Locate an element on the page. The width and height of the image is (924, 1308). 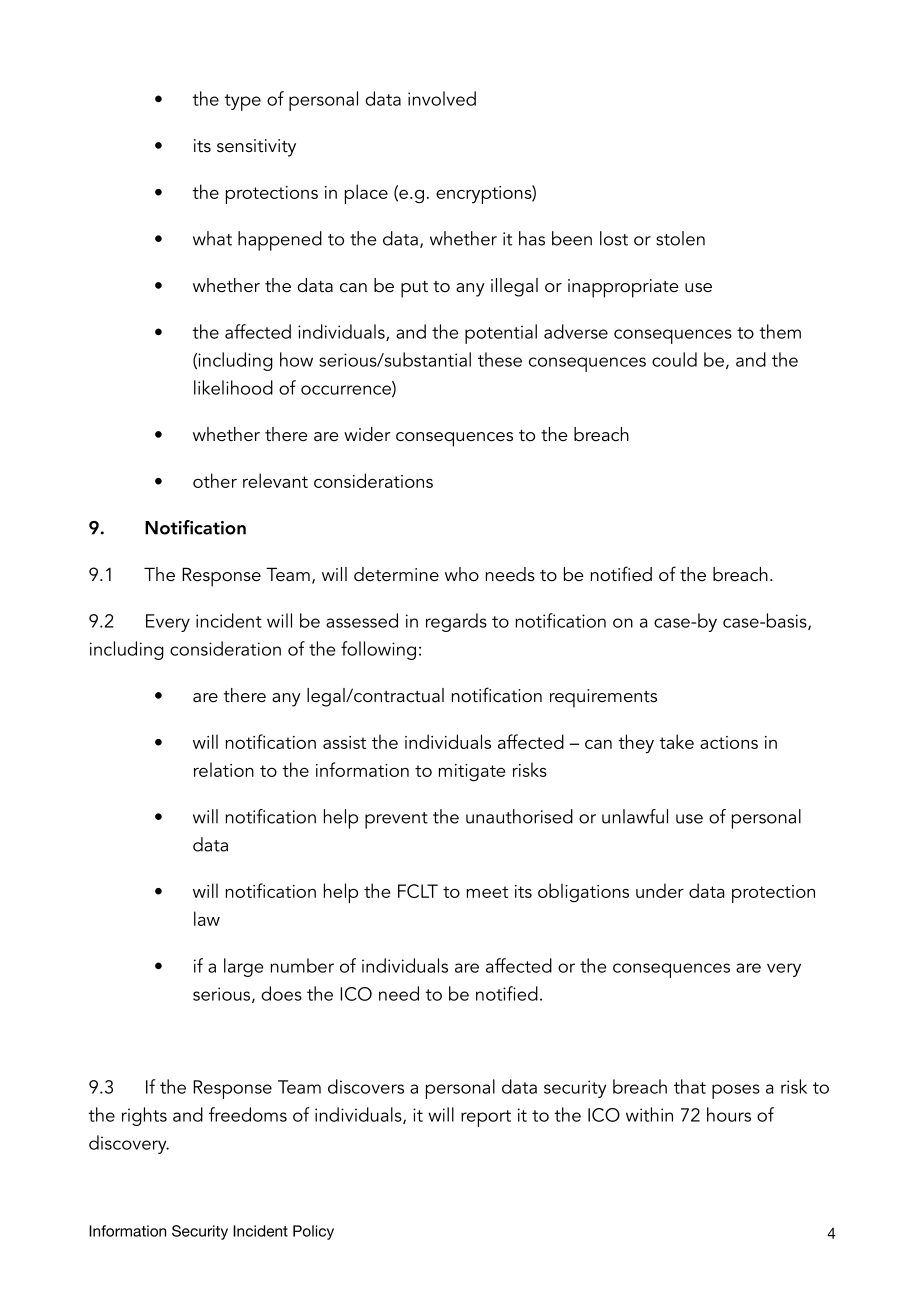
freedoms is located at coordinates (248, 1114).
